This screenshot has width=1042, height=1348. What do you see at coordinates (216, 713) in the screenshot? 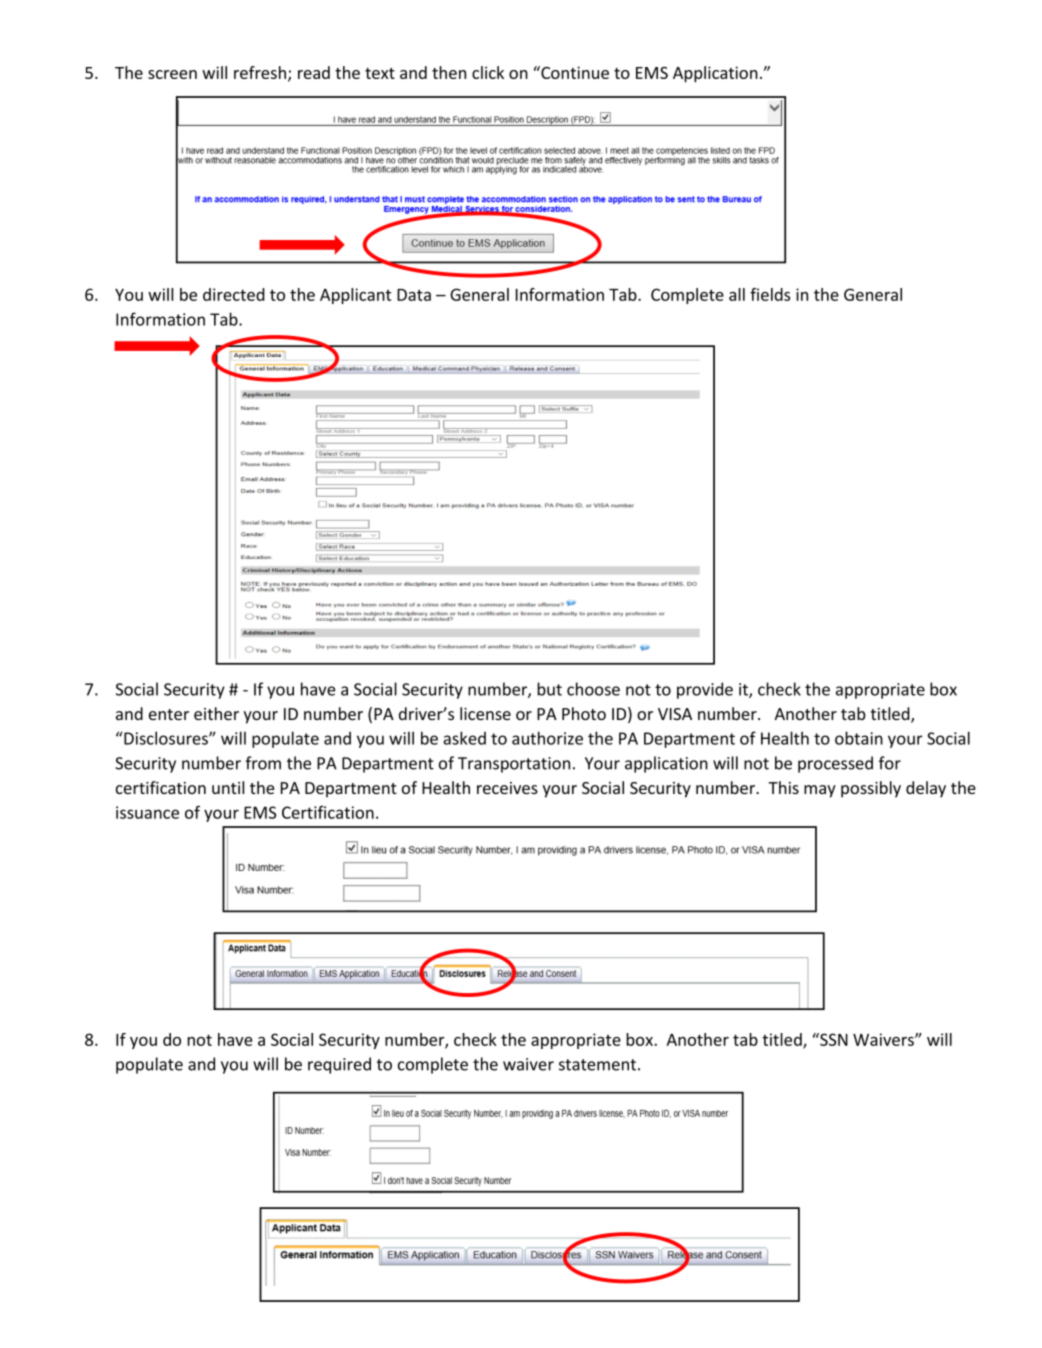
I see `either` at bounding box center [216, 713].
